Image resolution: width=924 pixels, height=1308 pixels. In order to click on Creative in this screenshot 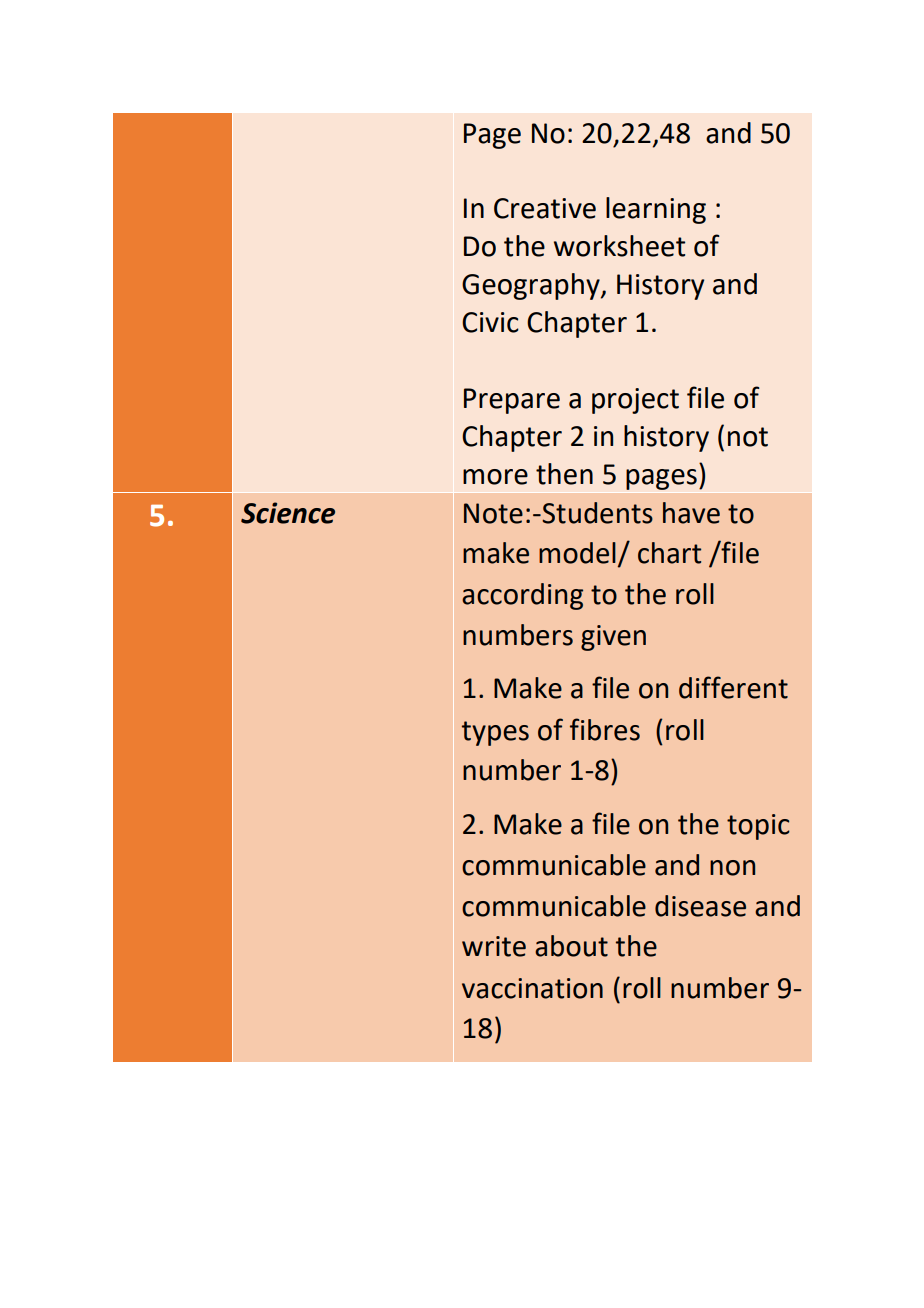, I will do `click(545, 208)`.
